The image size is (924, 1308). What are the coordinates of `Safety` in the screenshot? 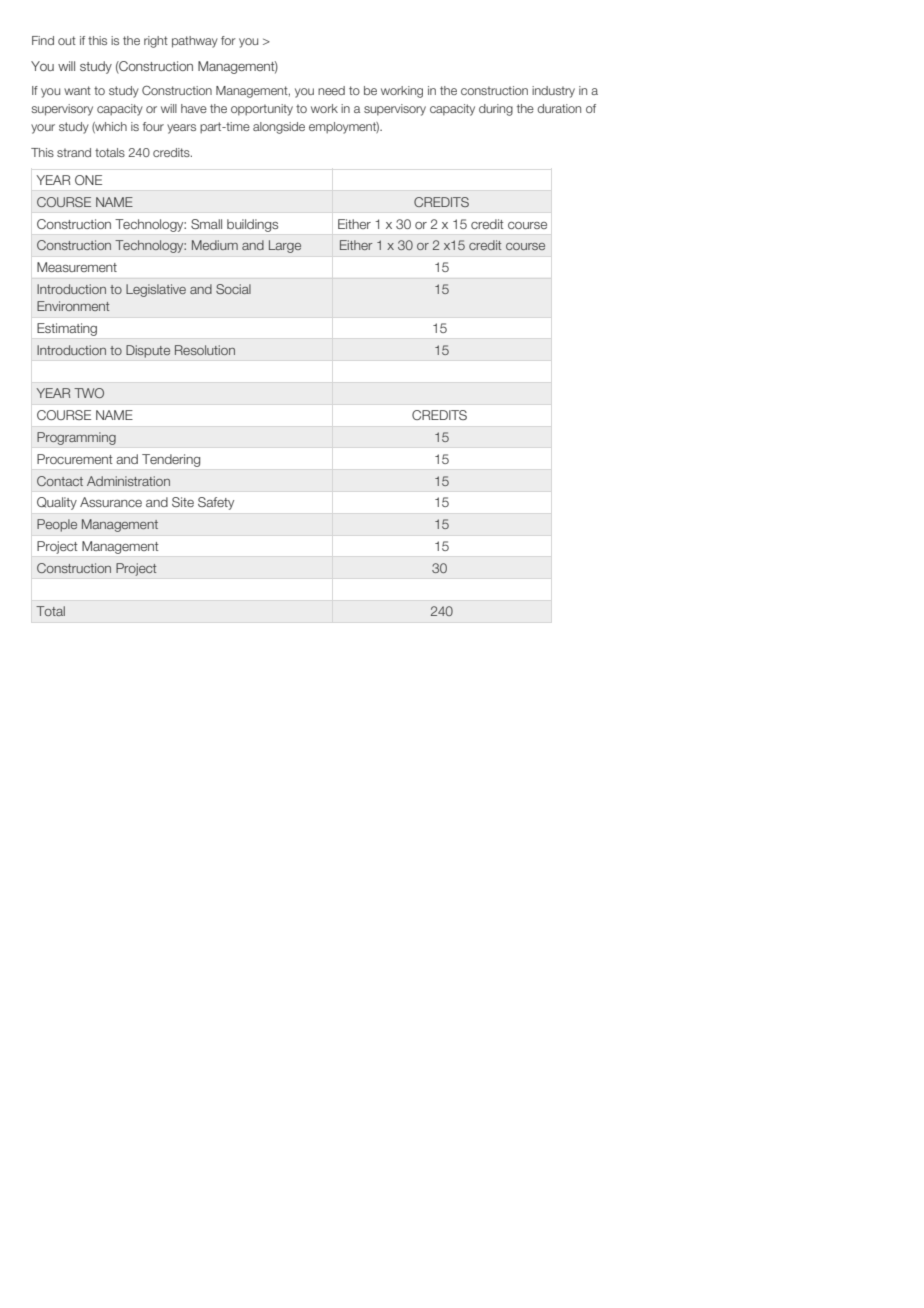 It's located at (216, 503).
